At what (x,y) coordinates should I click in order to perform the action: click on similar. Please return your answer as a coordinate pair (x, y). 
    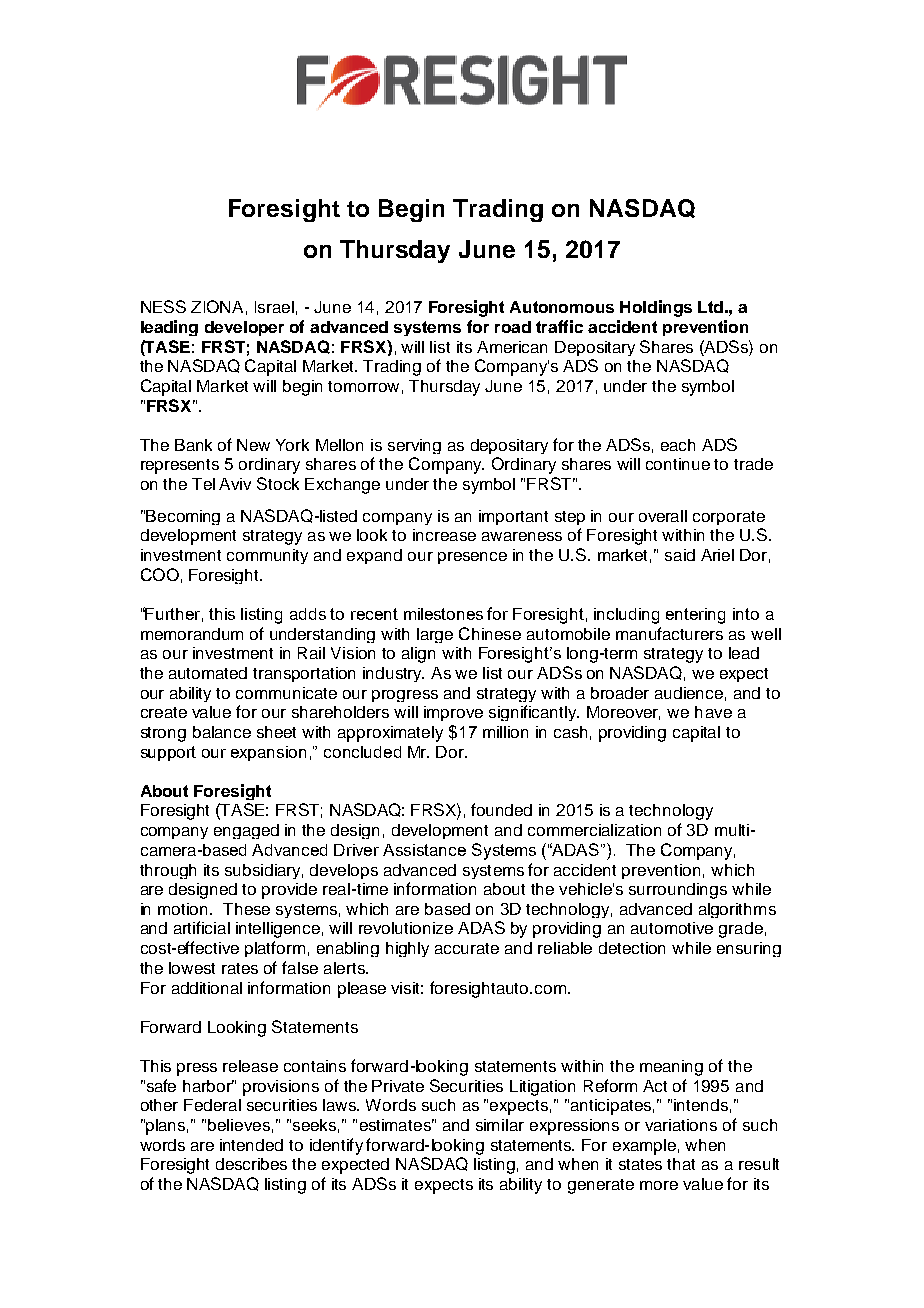
    Looking at the image, I should click on (500, 1125).
